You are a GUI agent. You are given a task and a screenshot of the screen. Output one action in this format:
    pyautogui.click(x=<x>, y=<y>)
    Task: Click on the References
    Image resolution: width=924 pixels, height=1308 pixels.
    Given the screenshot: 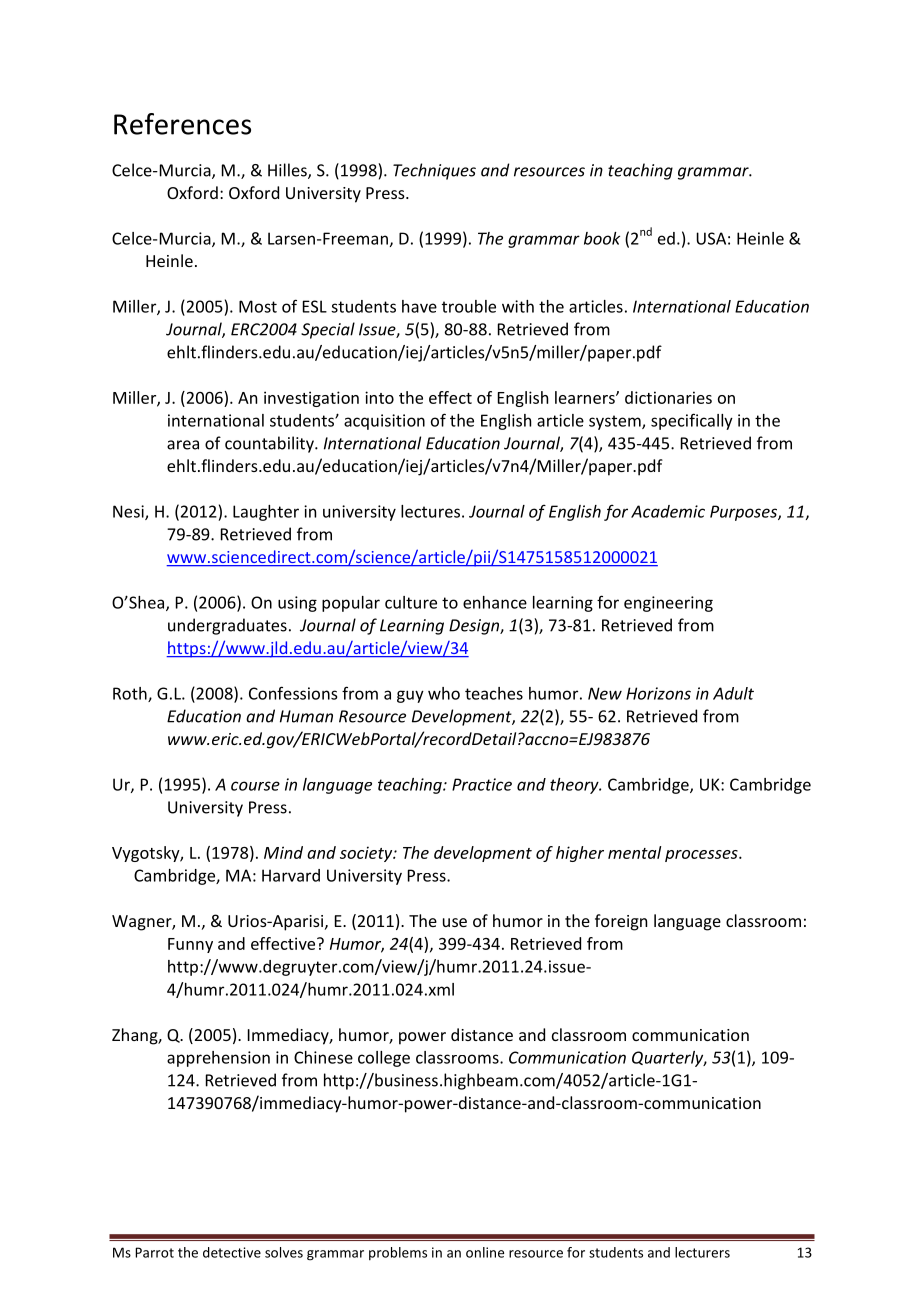 What is the action you would take?
    pyautogui.click(x=182, y=124)
